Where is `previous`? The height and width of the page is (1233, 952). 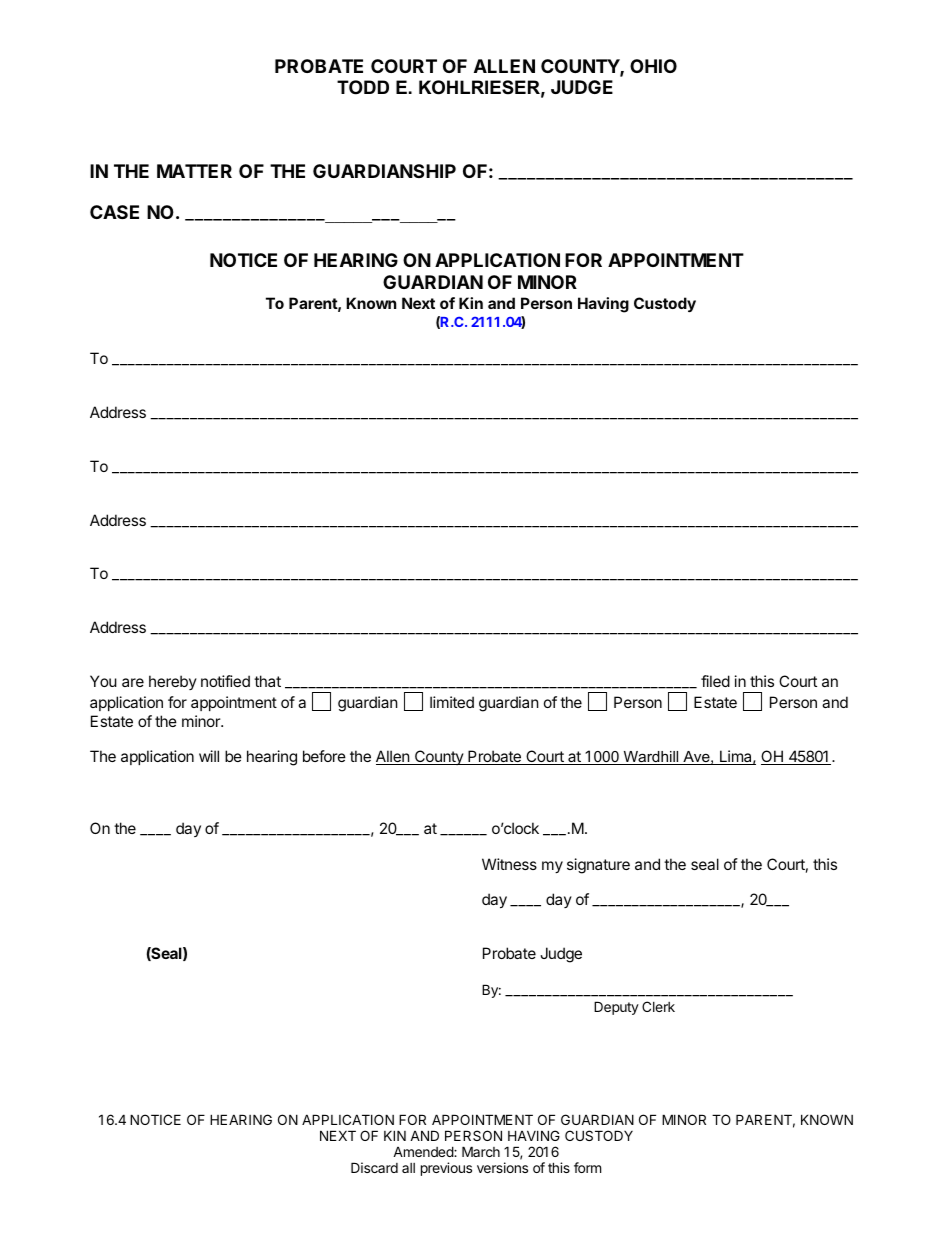
previous is located at coordinates (446, 1169).
